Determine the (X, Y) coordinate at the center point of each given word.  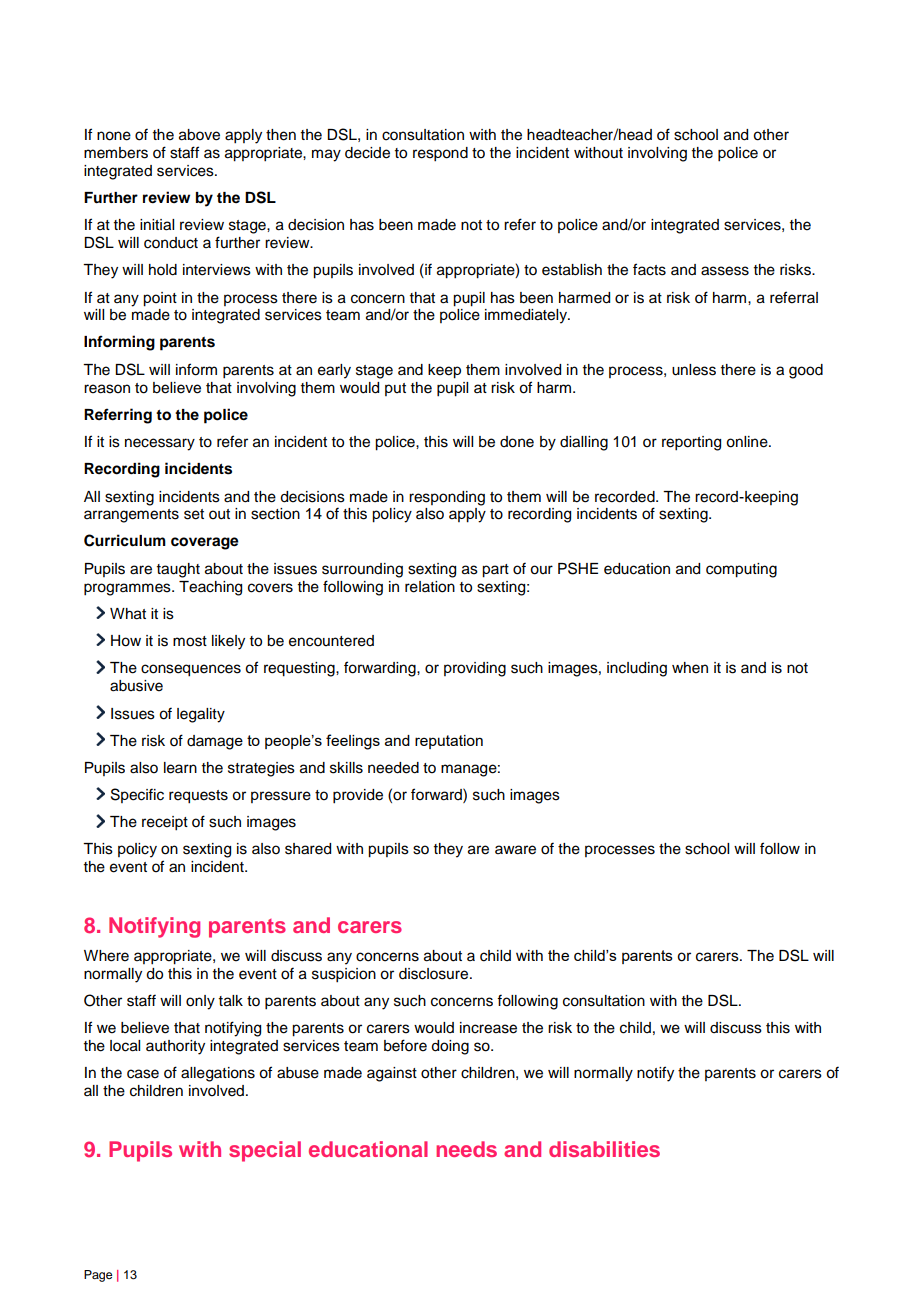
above (199, 135)
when (690, 668)
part (495, 571)
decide (367, 153)
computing (741, 570)
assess (725, 271)
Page (98, 1276)
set (194, 514)
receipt (165, 823)
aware (515, 850)
